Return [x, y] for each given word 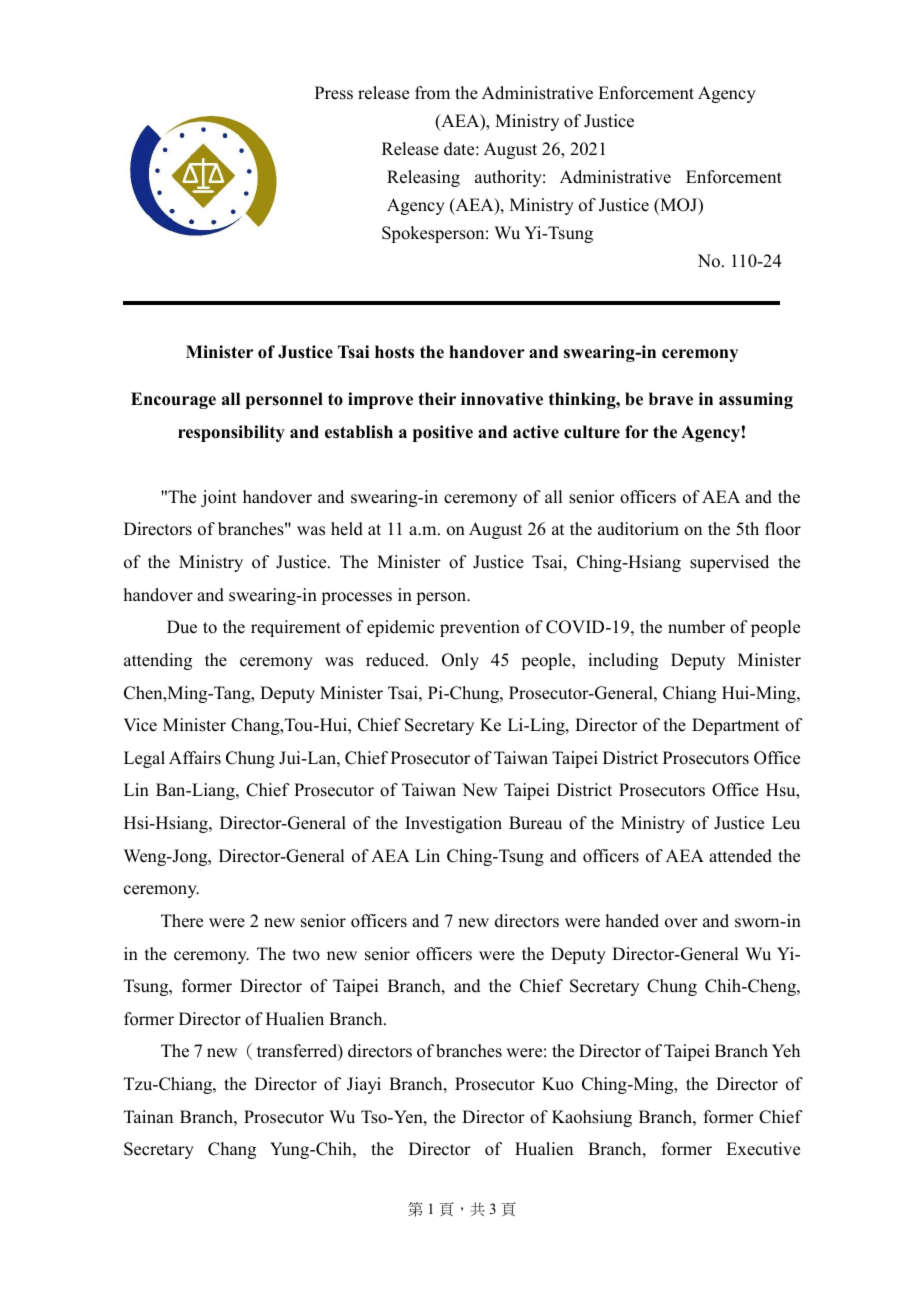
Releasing [423, 178]
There [182, 921]
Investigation [453, 824]
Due [182, 627]
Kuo [557, 1084]
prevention [480, 628]
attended [740, 856]
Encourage [173, 400]
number [696, 627]
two [306, 955]
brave [671, 399]
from [432, 93]
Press [334, 93]
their [437, 399]
